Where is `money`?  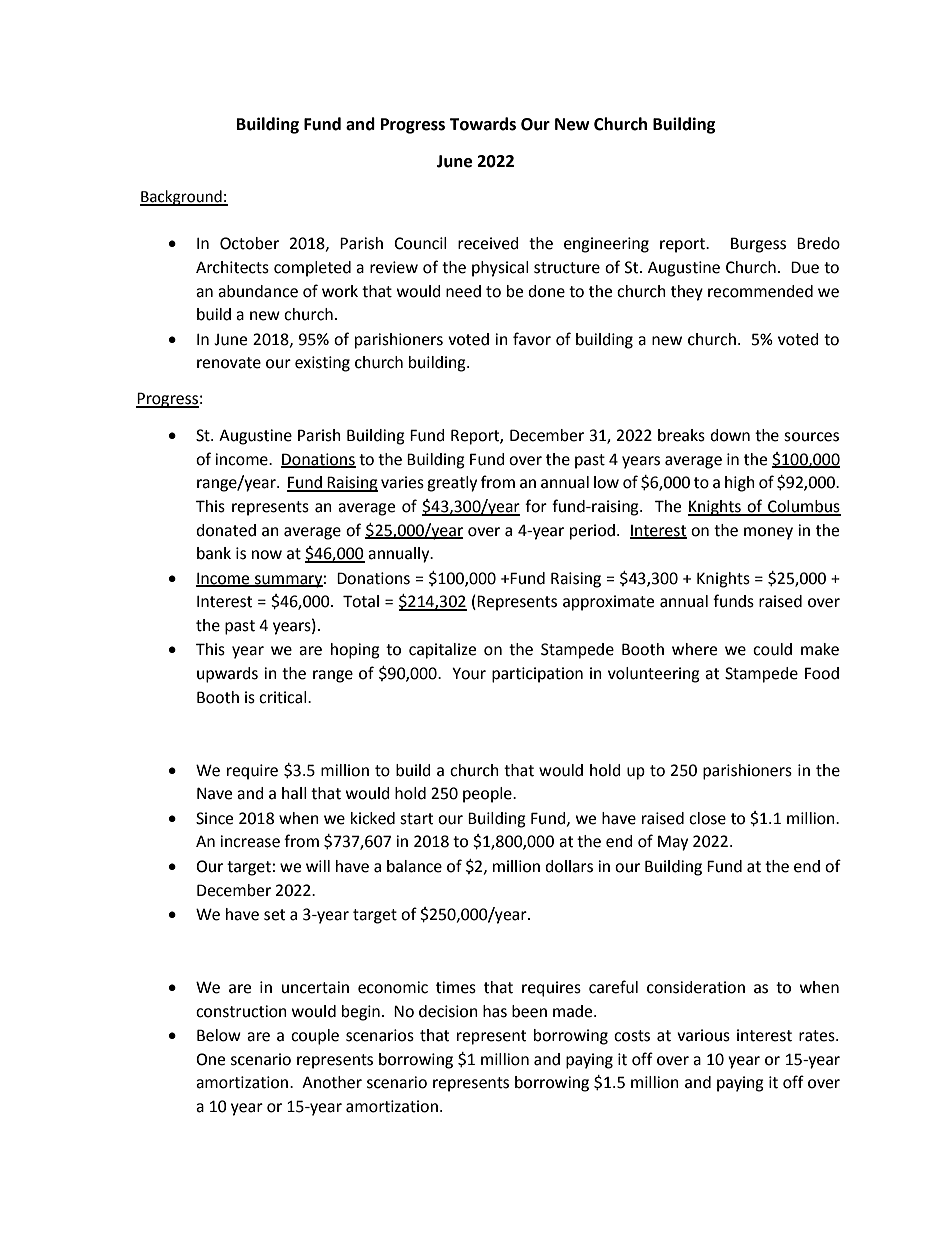
money is located at coordinates (768, 533).
